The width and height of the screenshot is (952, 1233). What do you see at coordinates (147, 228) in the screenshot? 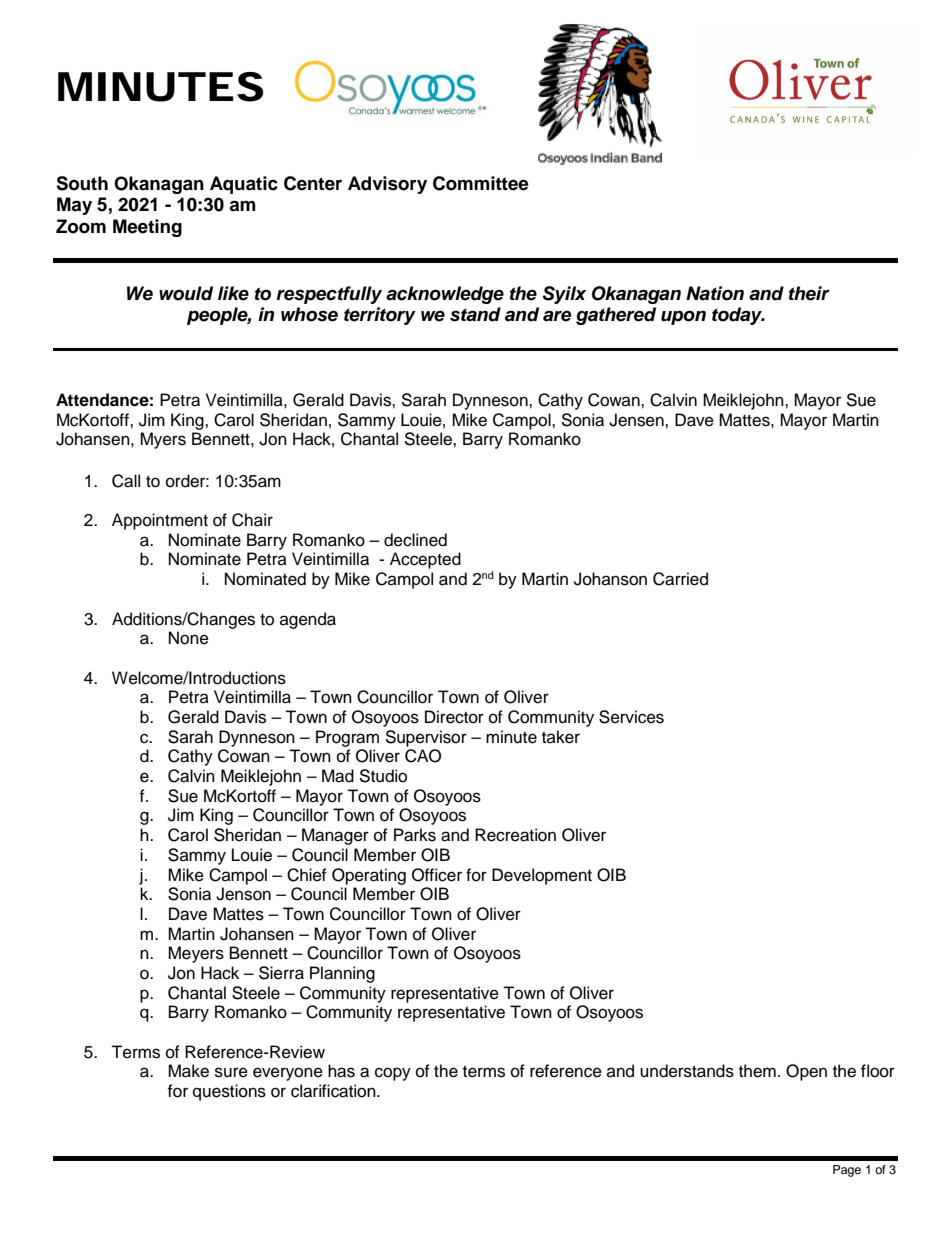
I see `Meeting` at bounding box center [147, 228].
